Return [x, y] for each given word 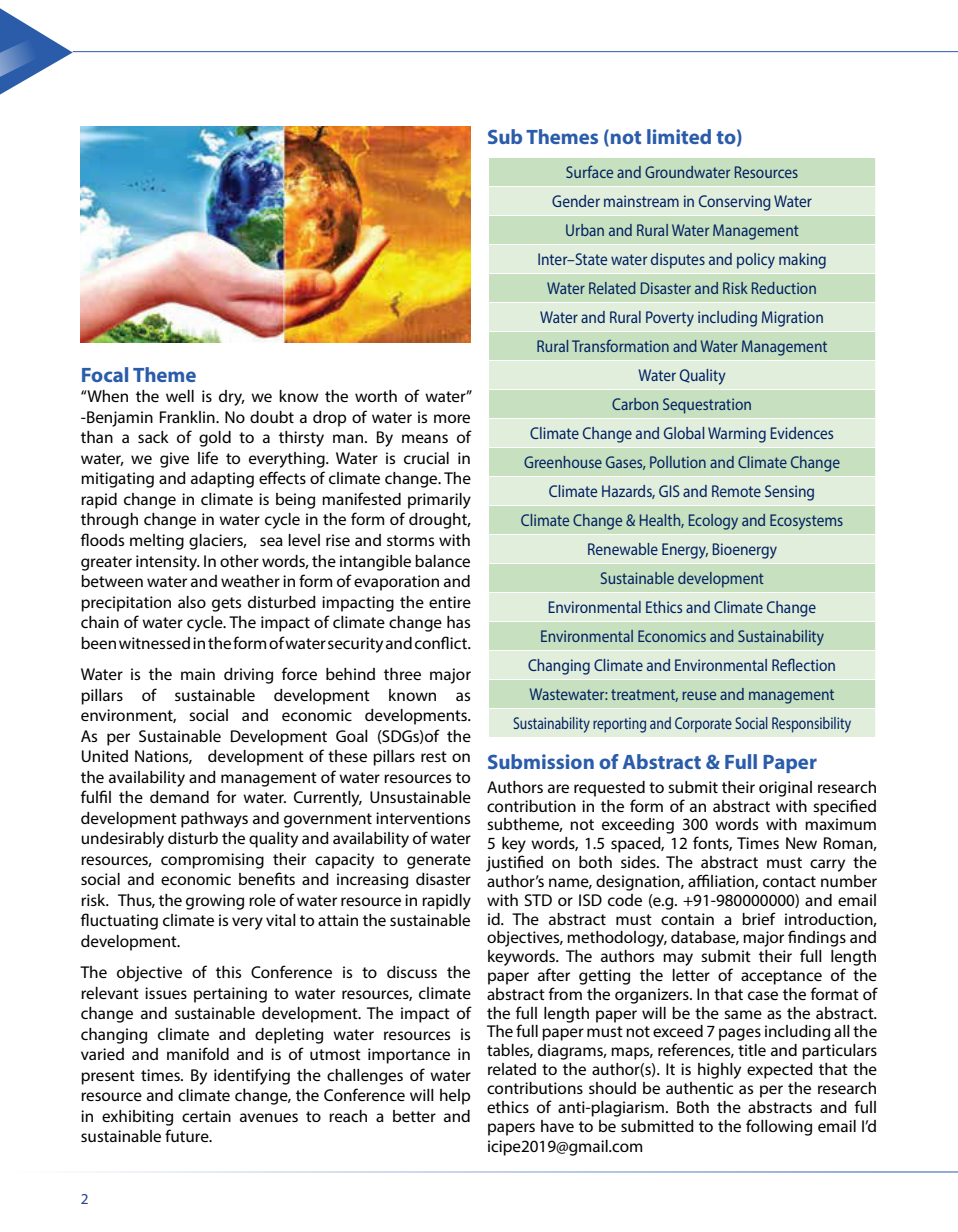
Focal [105, 374]
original [785, 789]
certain [206, 1116]
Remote [736, 491]
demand [179, 797]
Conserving [735, 203]
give [174, 460]
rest [434, 756]
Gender [576, 201]
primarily [439, 501]
